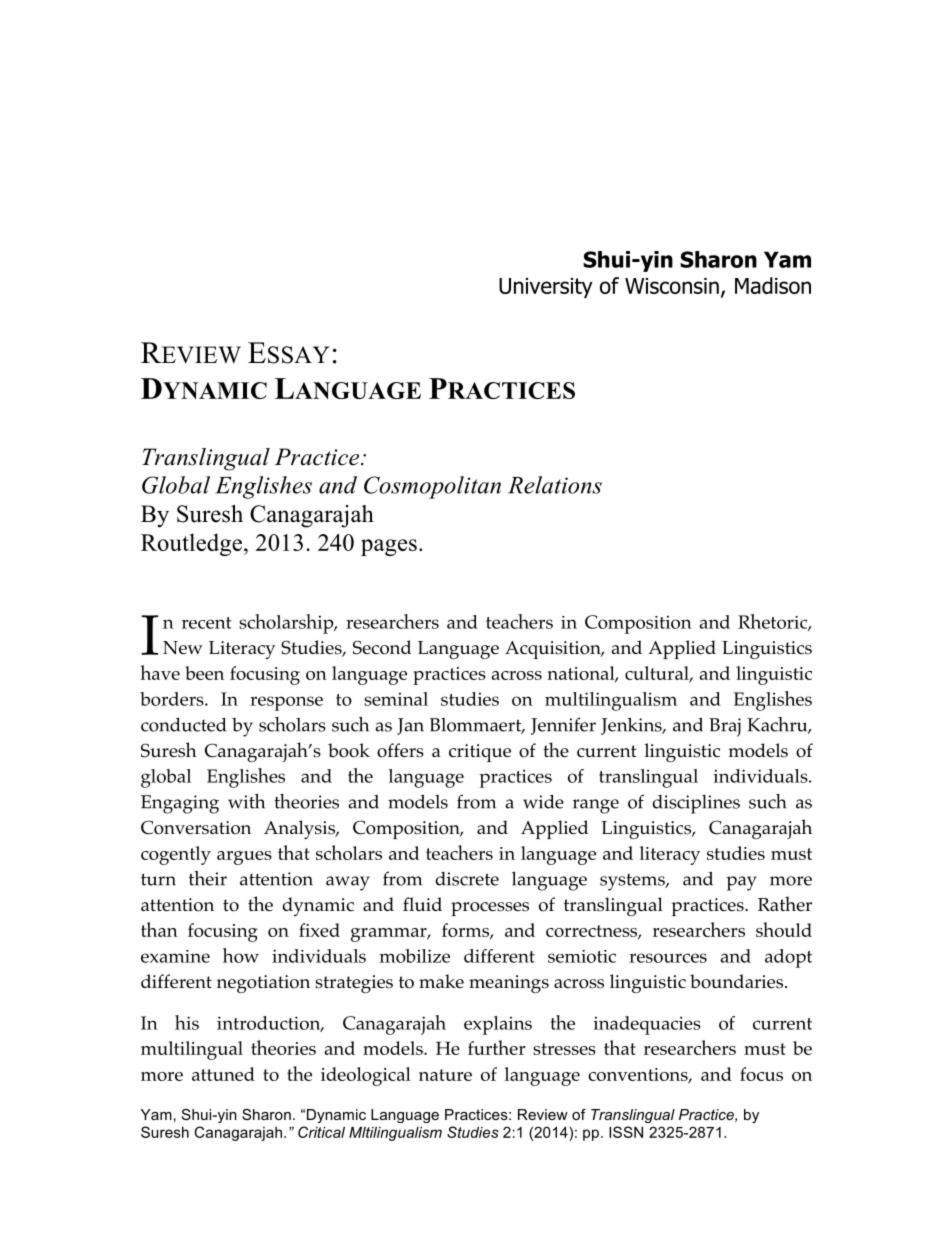 The width and height of the screenshot is (952, 1233). What do you see at coordinates (773, 285) in the screenshot?
I see `Madison` at bounding box center [773, 285].
